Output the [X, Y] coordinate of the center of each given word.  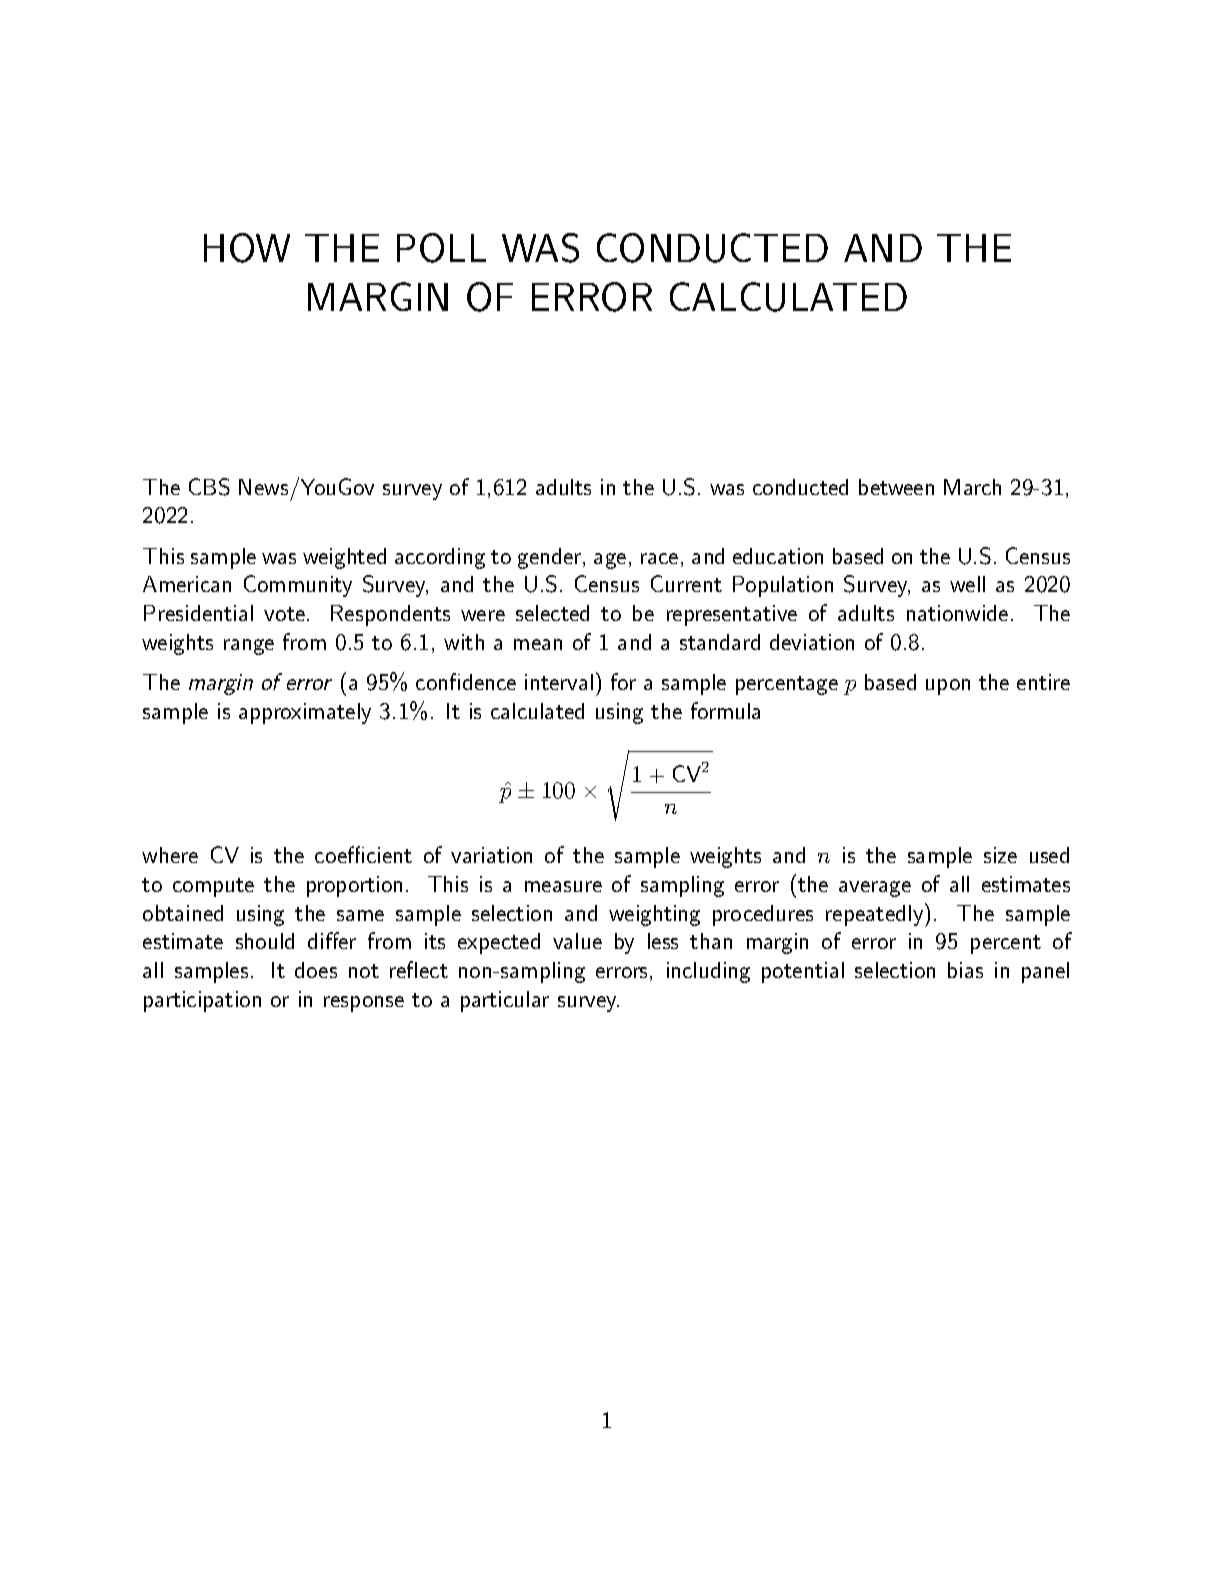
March [972, 487]
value [577, 941]
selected [552, 613]
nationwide [957, 613]
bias [965, 970]
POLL [441, 248]
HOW [247, 248]
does [316, 970]
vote [284, 614]
